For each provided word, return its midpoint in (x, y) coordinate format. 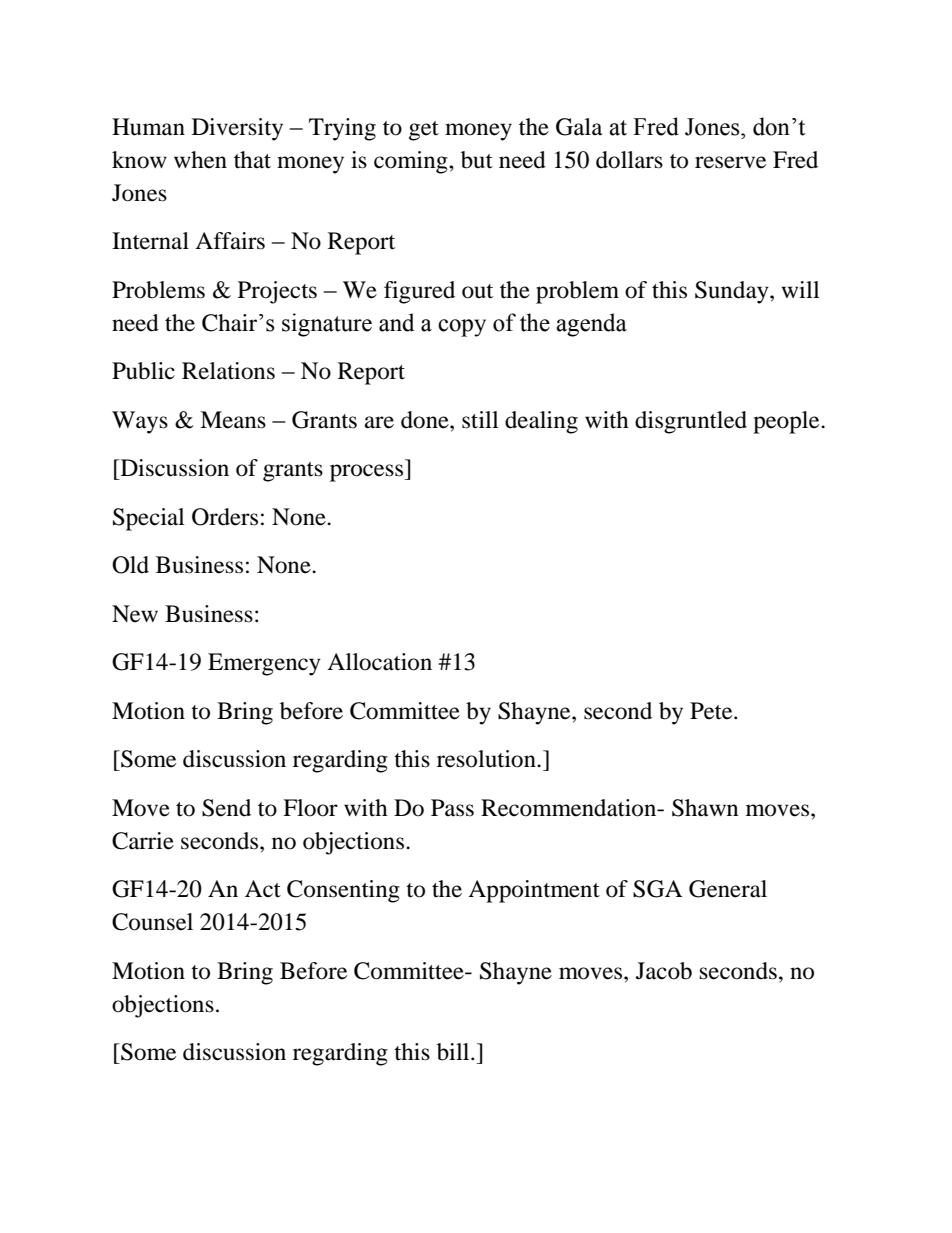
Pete (712, 711)
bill (454, 1052)
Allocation (379, 662)
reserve (730, 162)
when (200, 160)
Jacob (664, 971)
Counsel (152, 922)
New (135, 614)
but (477, 160)
